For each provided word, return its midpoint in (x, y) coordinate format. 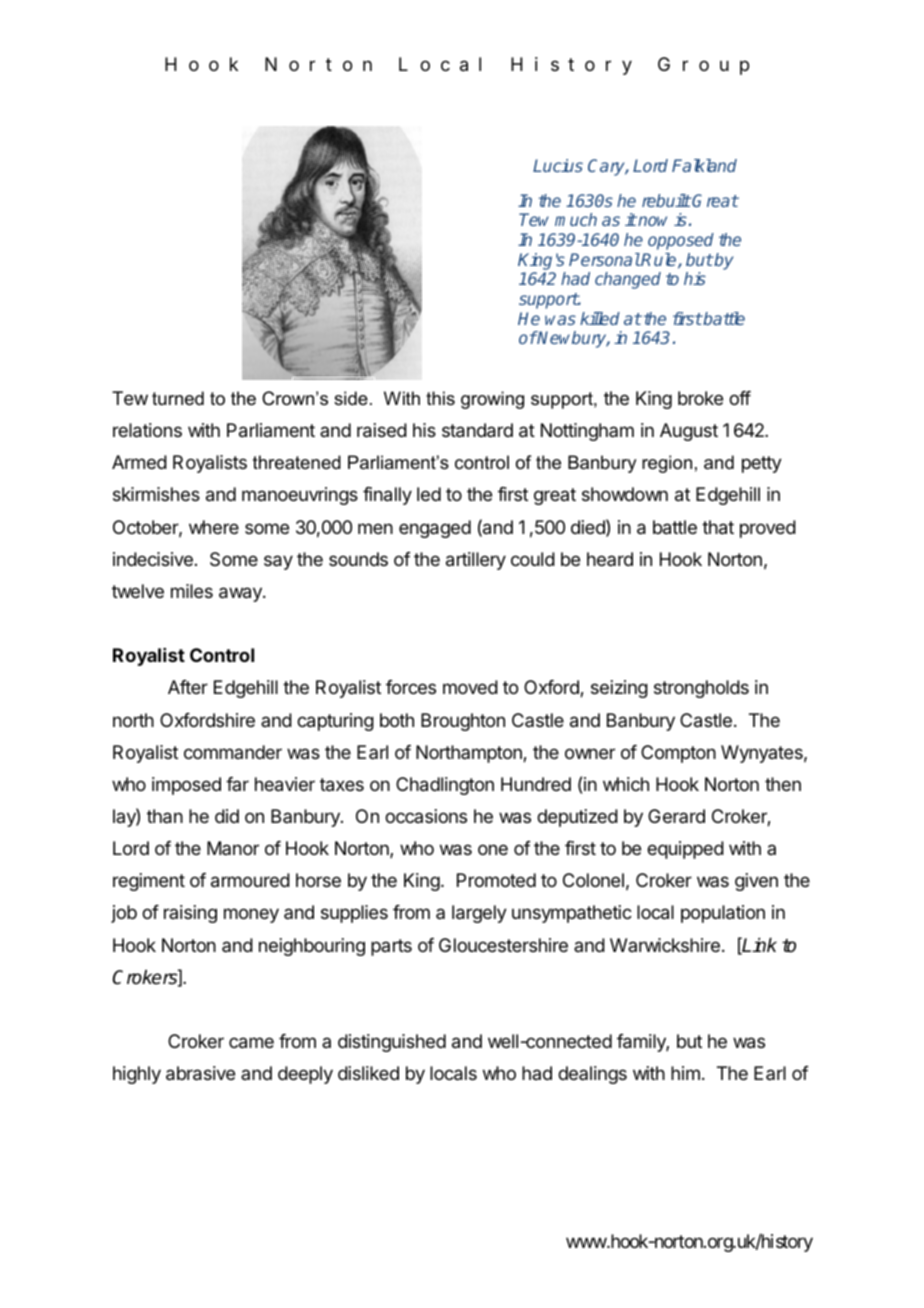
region (667, 464)
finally (387, 496)
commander (233, 752)
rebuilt (666, 200)
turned (178, 398)
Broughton (463, 722)
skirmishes (156, 494)
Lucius (558, 165)
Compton (678, 754)
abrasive (200, 1073)
